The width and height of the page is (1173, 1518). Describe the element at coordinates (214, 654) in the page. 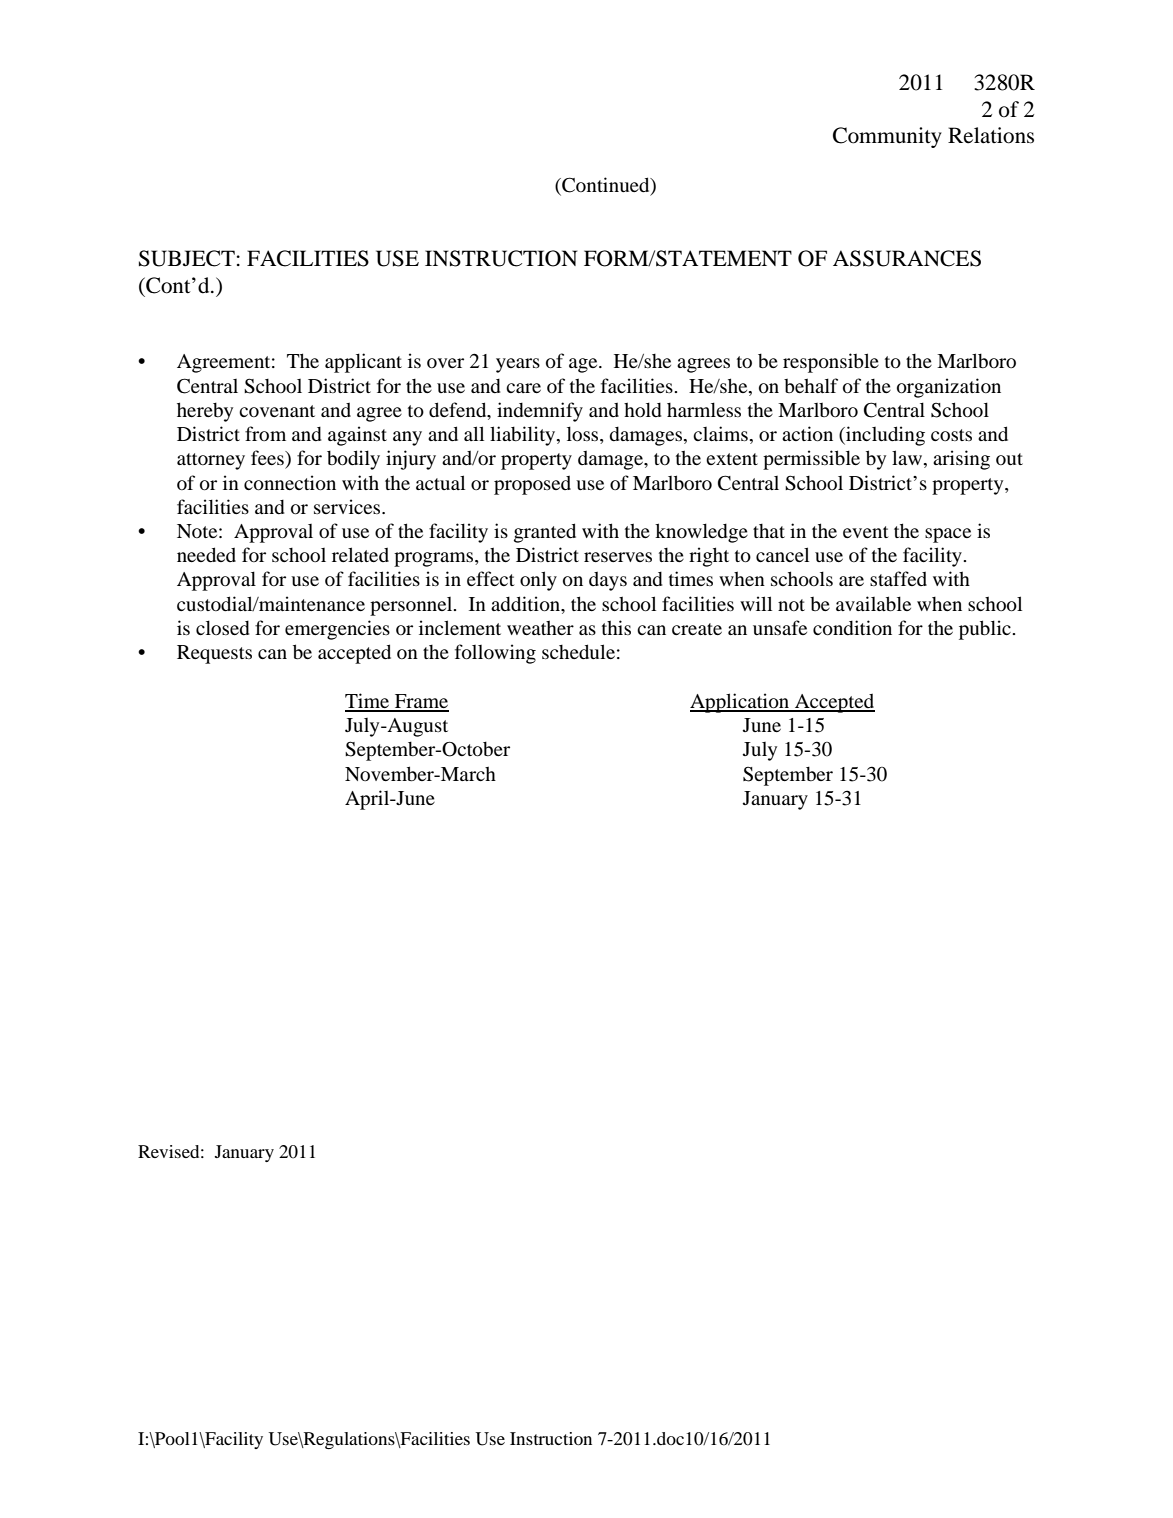

I see `Requests` at that location.
